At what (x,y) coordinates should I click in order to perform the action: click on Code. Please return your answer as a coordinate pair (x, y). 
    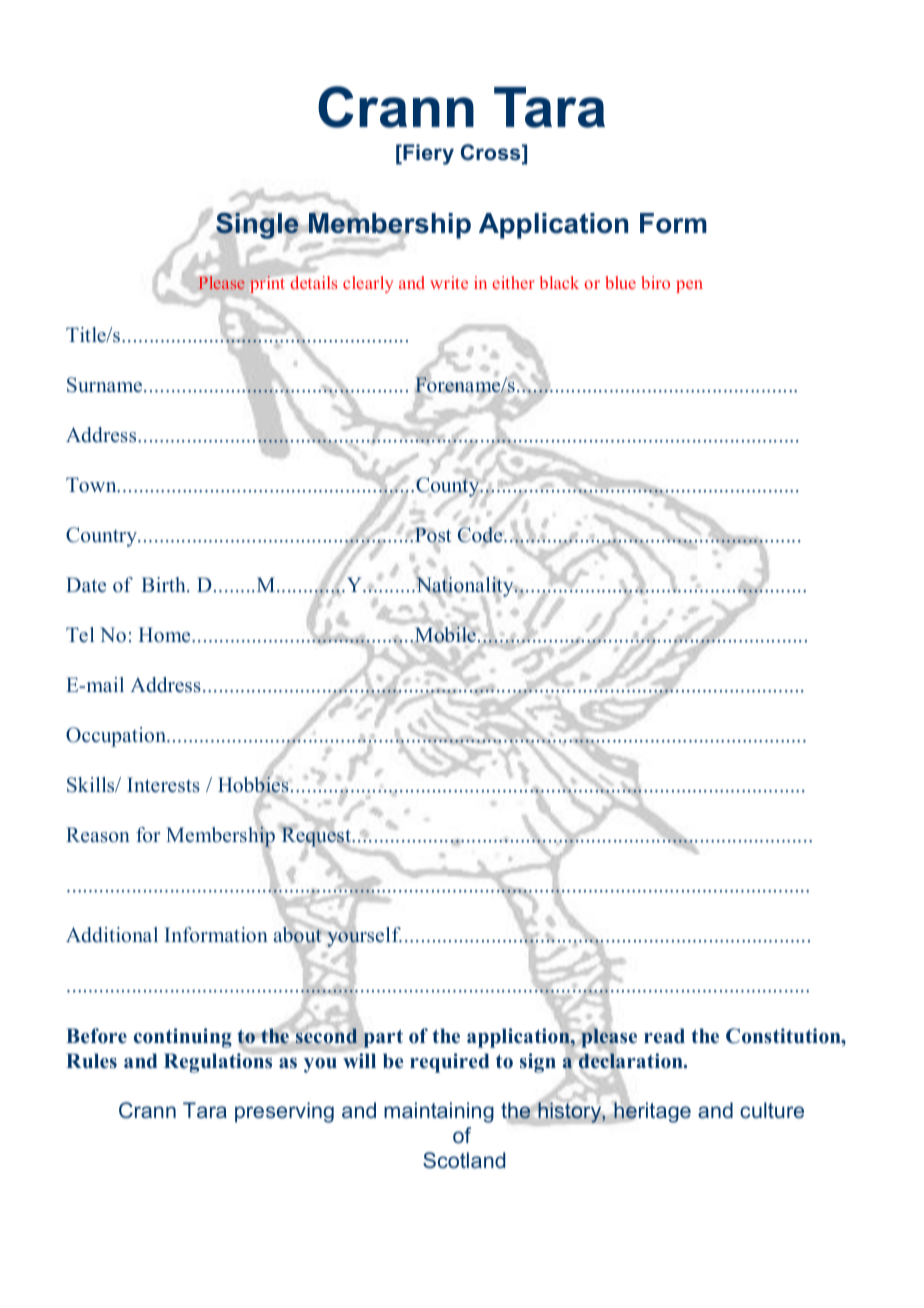
    Looking at the image, I should click on (481, 535).
